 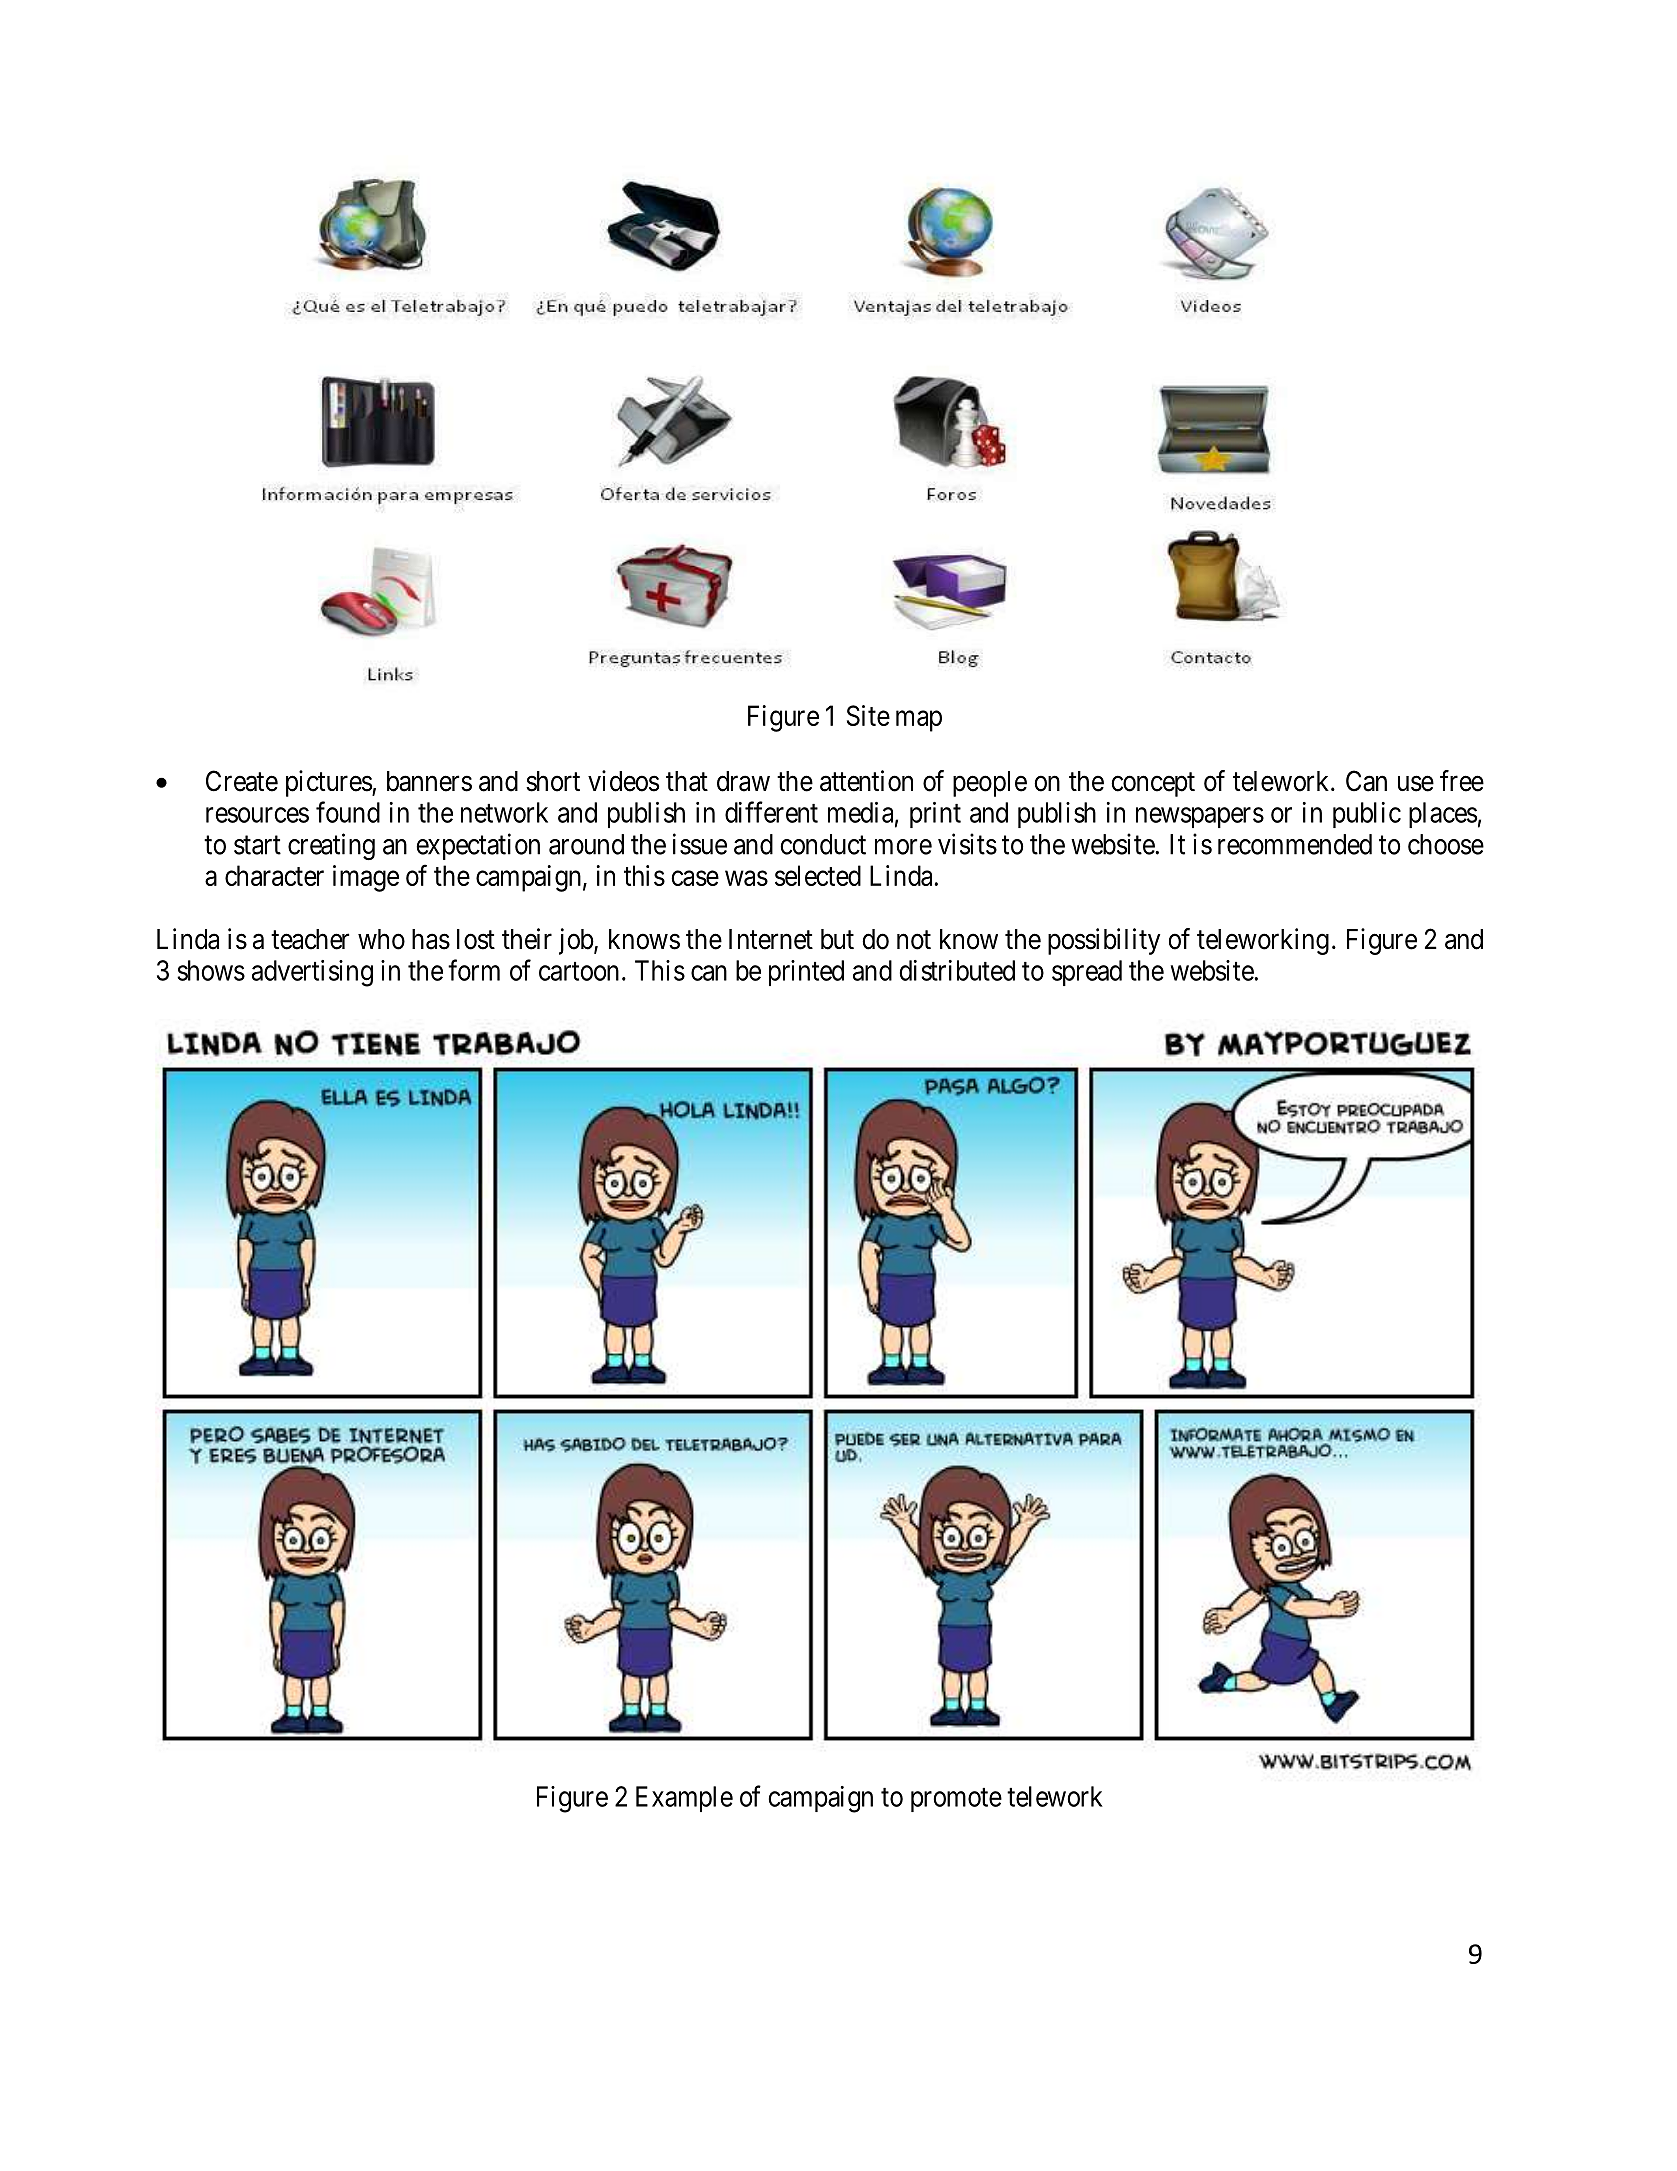 I want to click on Create, so click(x=242, y=781).
